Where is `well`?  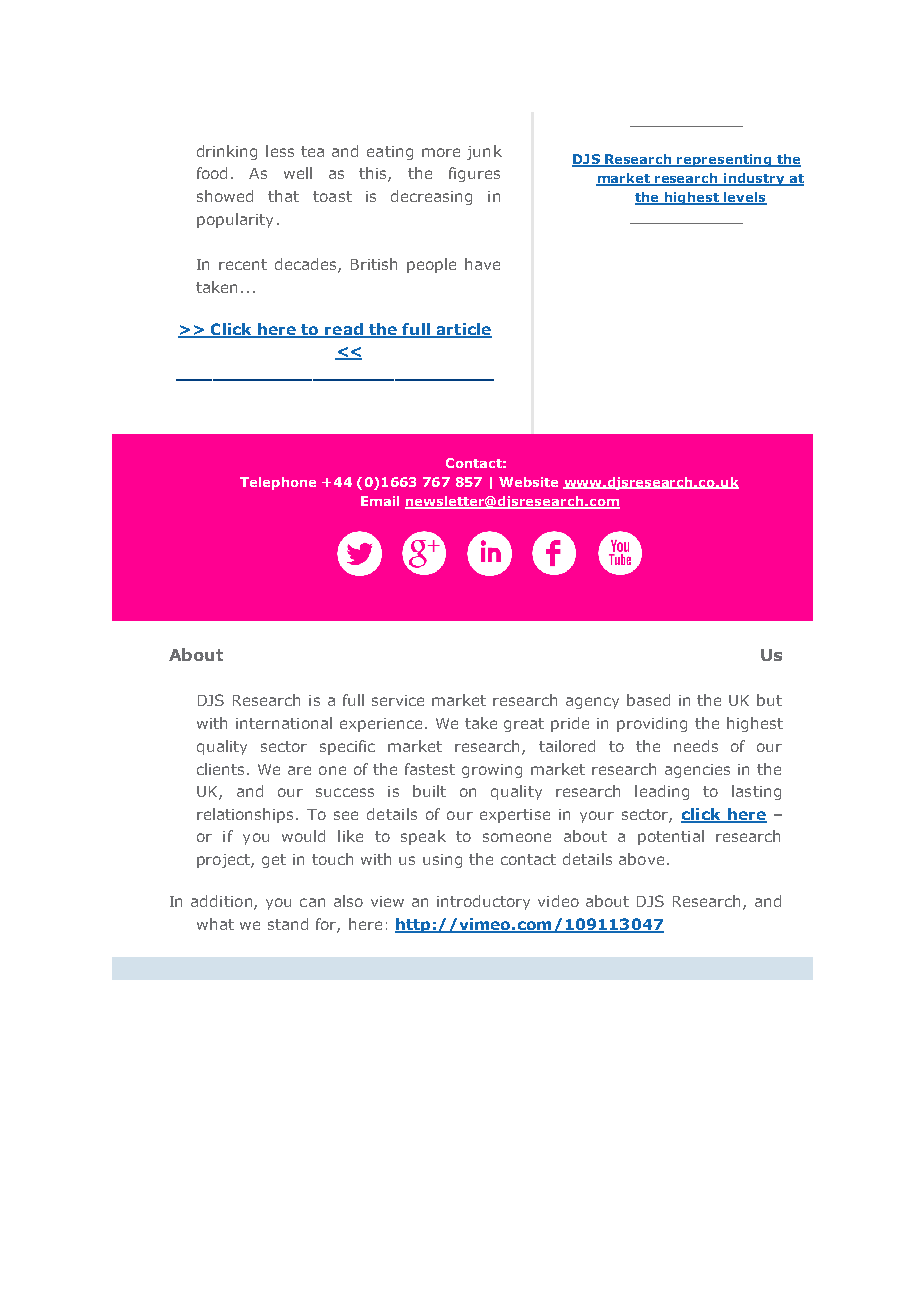 well is located at coordinates (298, 173).
